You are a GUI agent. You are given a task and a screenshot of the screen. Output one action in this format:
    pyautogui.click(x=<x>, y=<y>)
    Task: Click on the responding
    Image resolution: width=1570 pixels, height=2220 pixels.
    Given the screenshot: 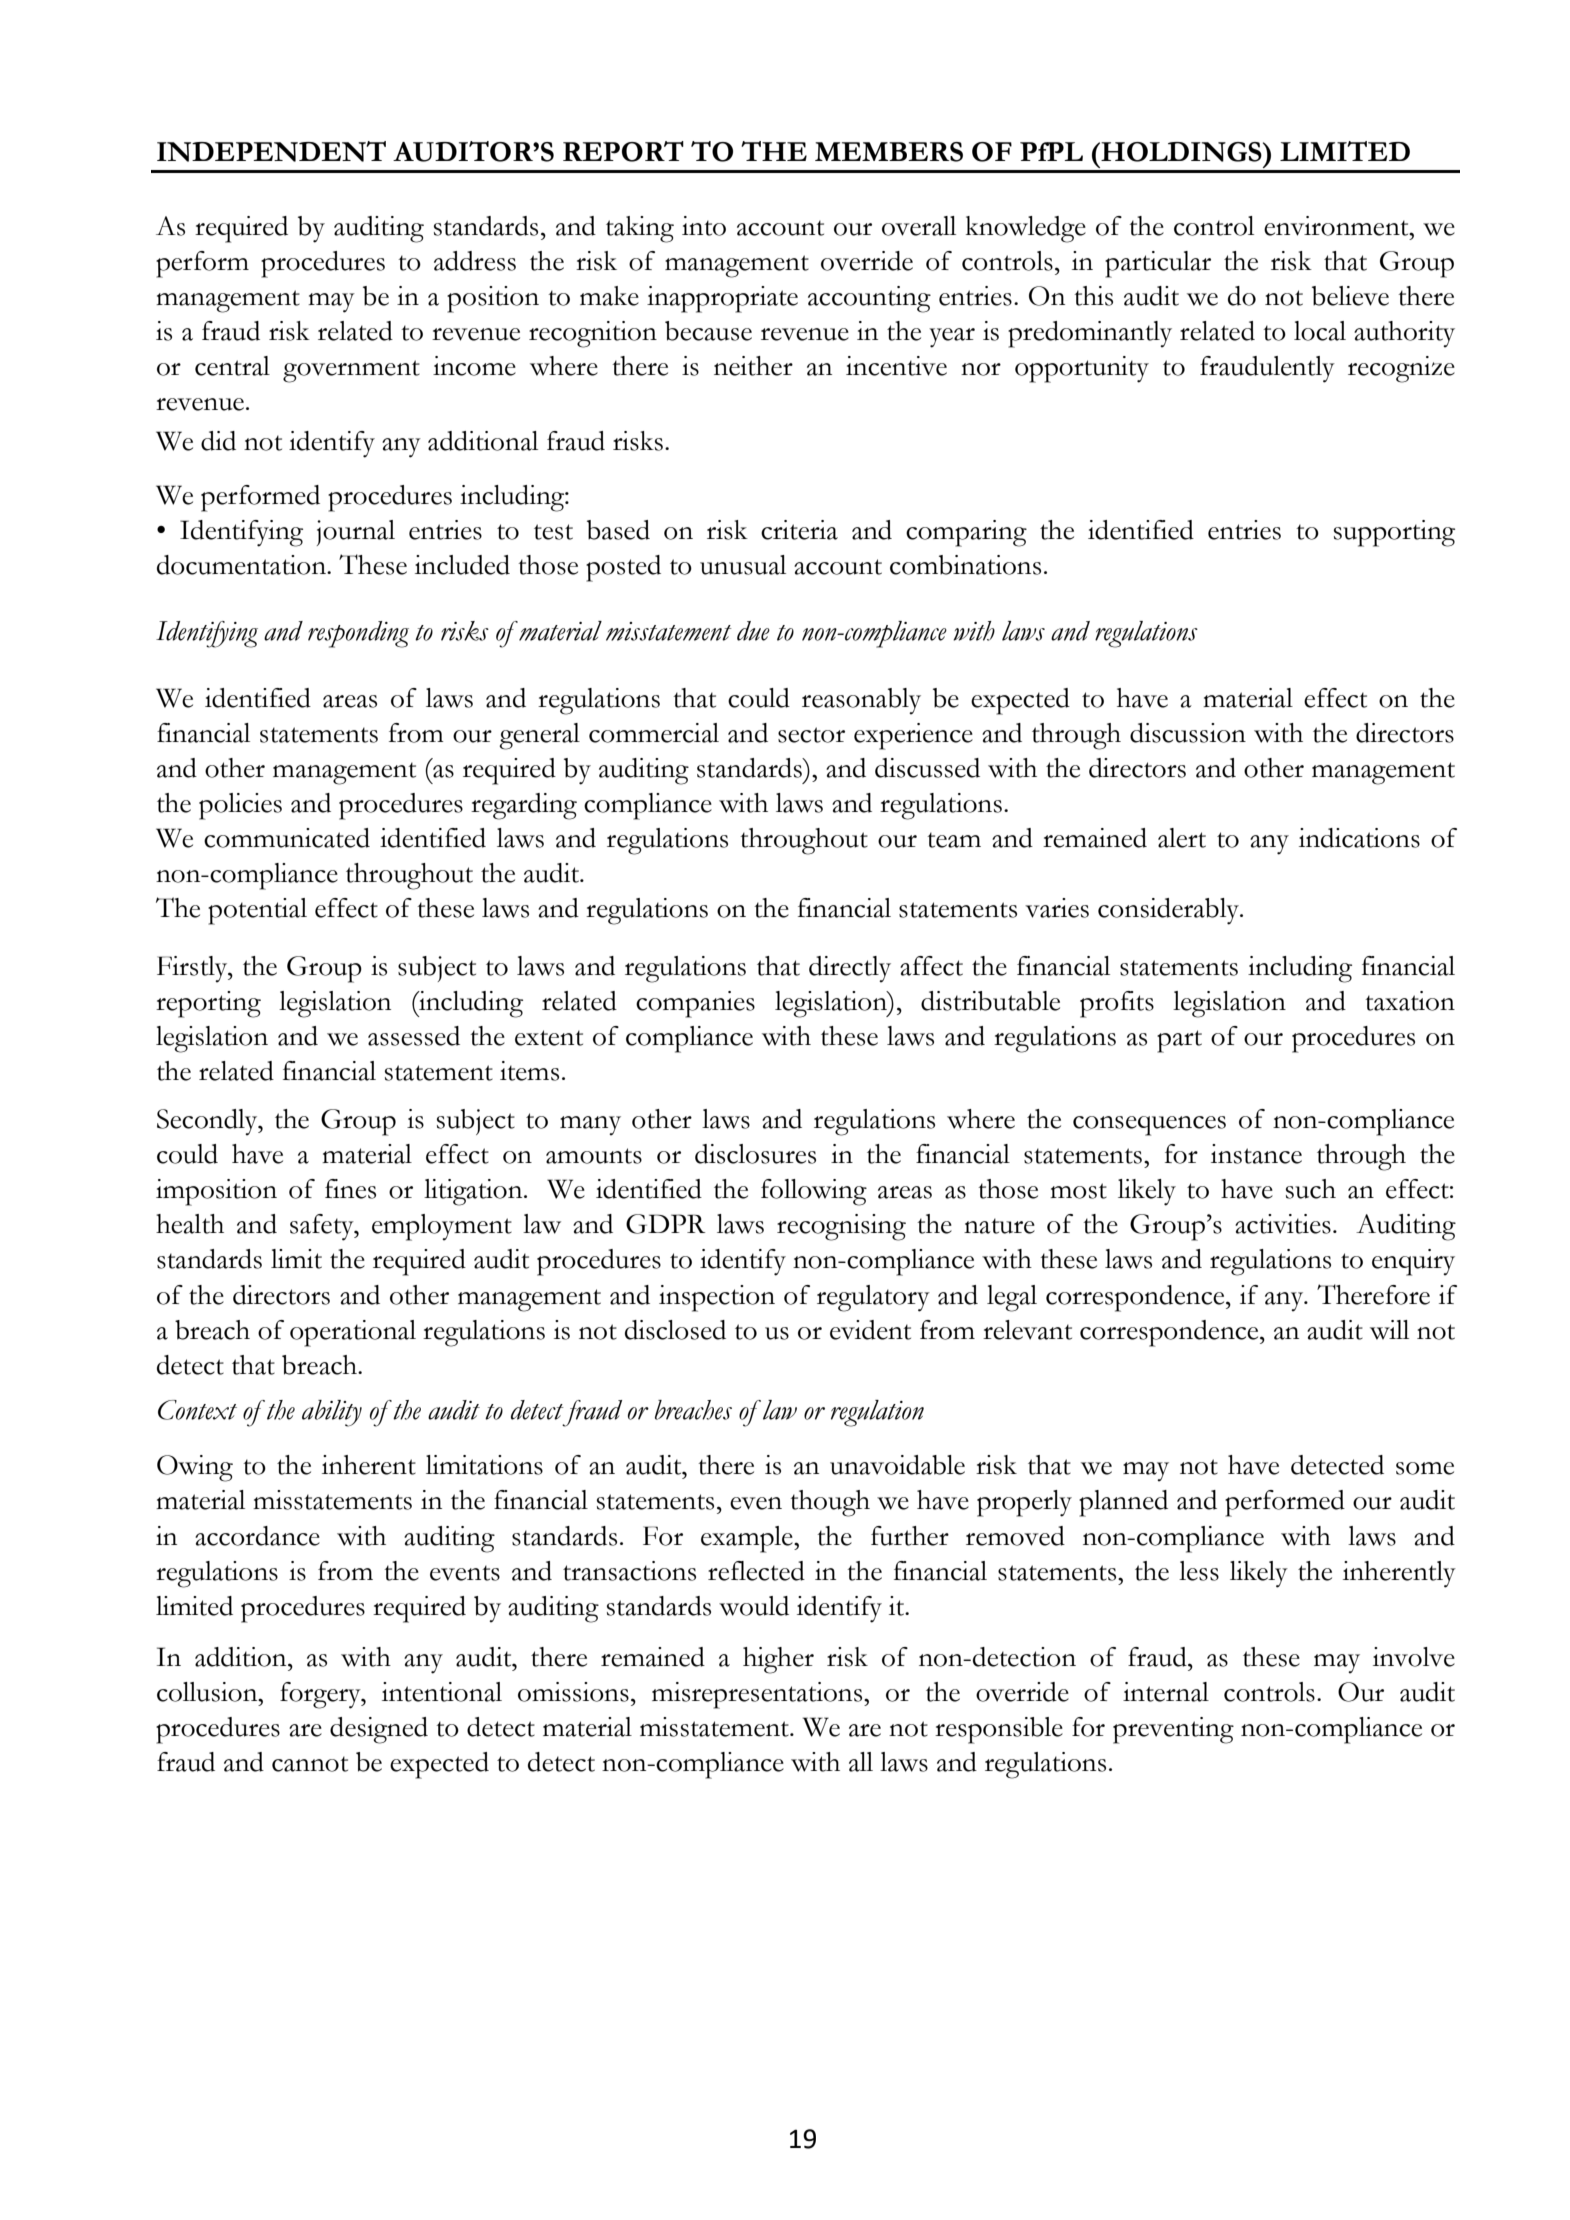 What is the action you would take?
    pyautogui.click(x=358, y=634)
